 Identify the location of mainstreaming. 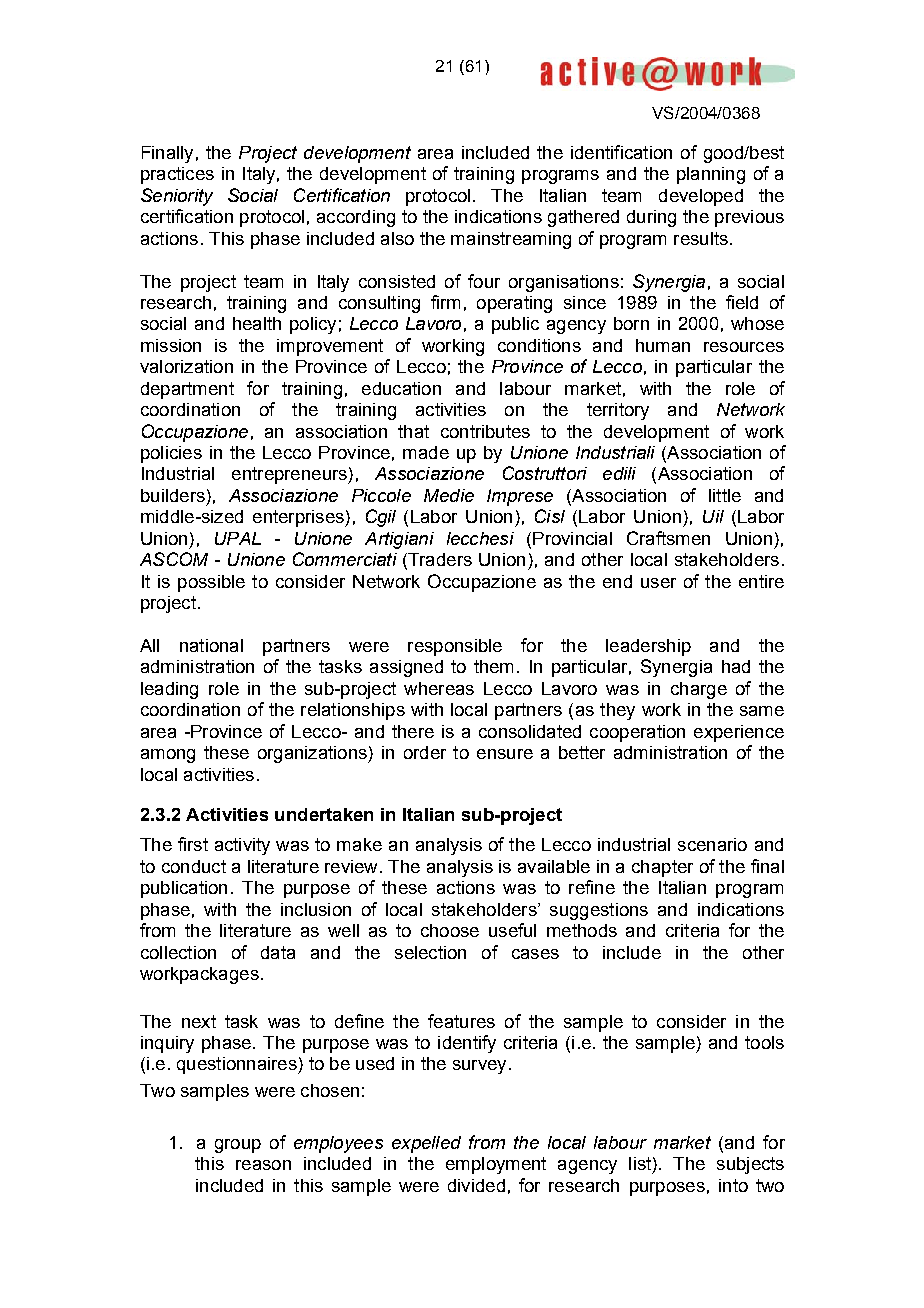
(511, 240).
